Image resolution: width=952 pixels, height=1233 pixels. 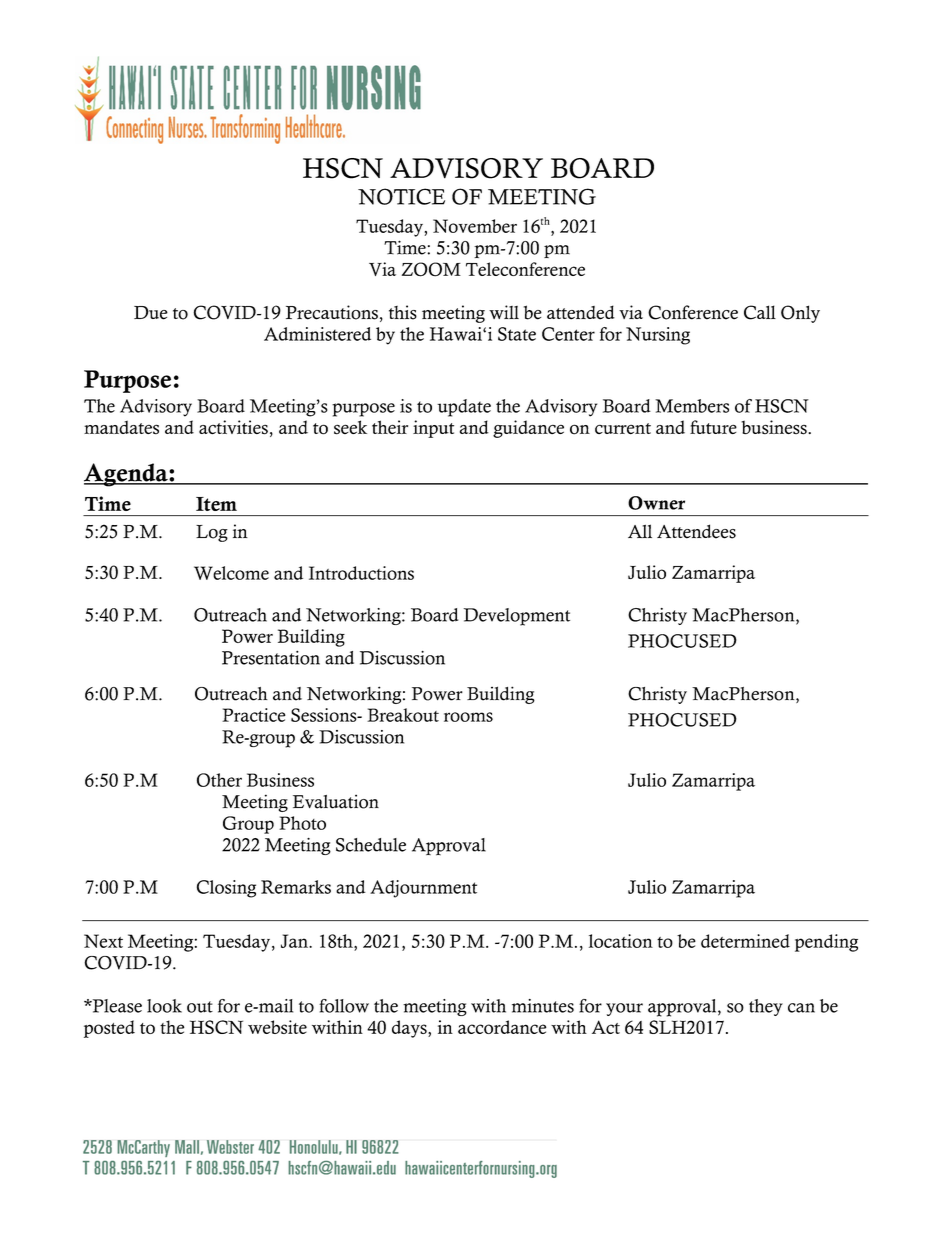 What do you see at coordinates (219, 780) in the image?
I see `Other` at bounding box center [219, 780].
